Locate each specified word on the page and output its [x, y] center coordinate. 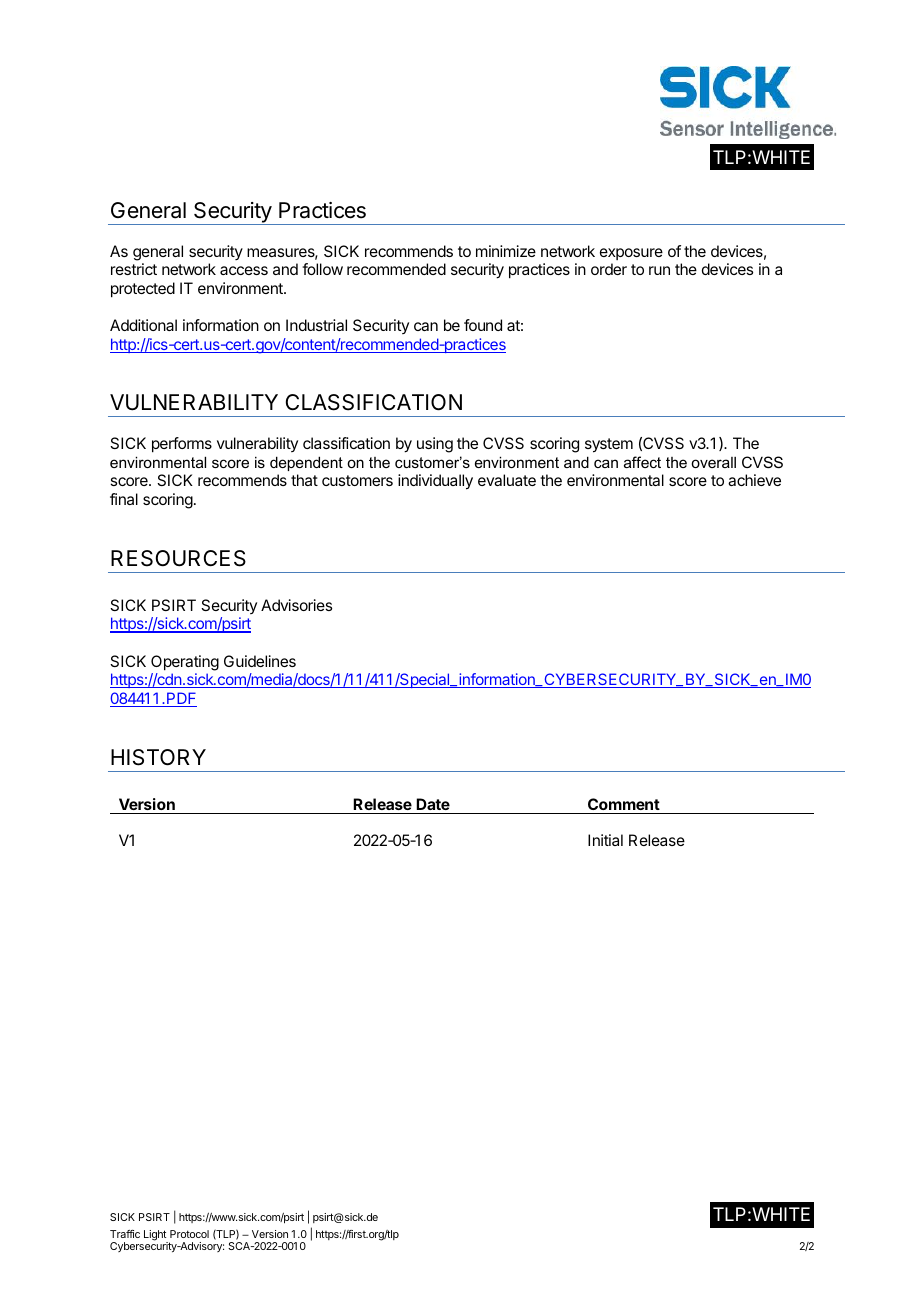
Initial [605, 840]
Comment [624, 804]
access [244, 270]
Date [433, 804]
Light [156, 1236]
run [659, 270]
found [483, 325]
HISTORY [158, 757]
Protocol [189, 1234]
